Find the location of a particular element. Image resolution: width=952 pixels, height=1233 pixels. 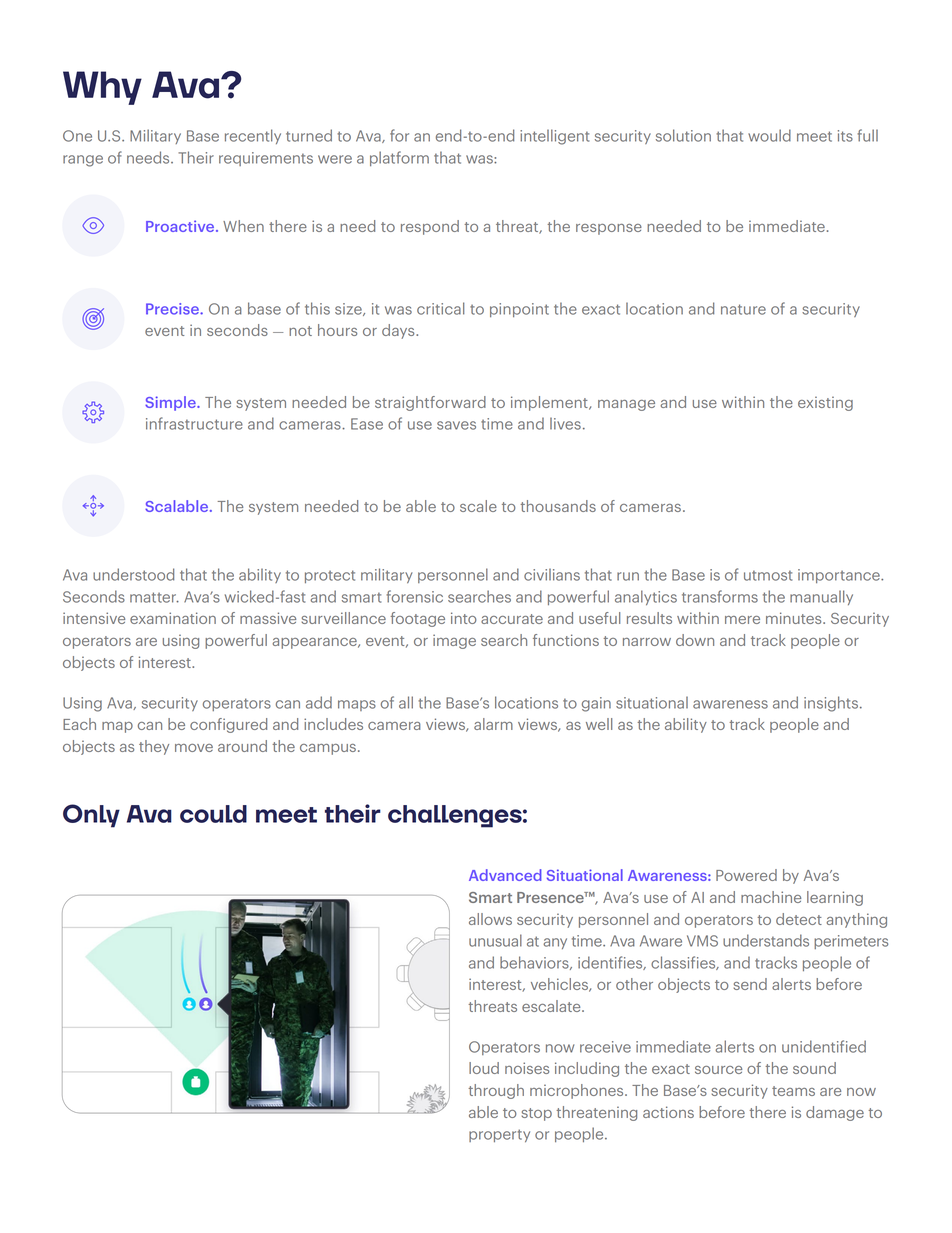

would is located at coordinates (769, 135).
